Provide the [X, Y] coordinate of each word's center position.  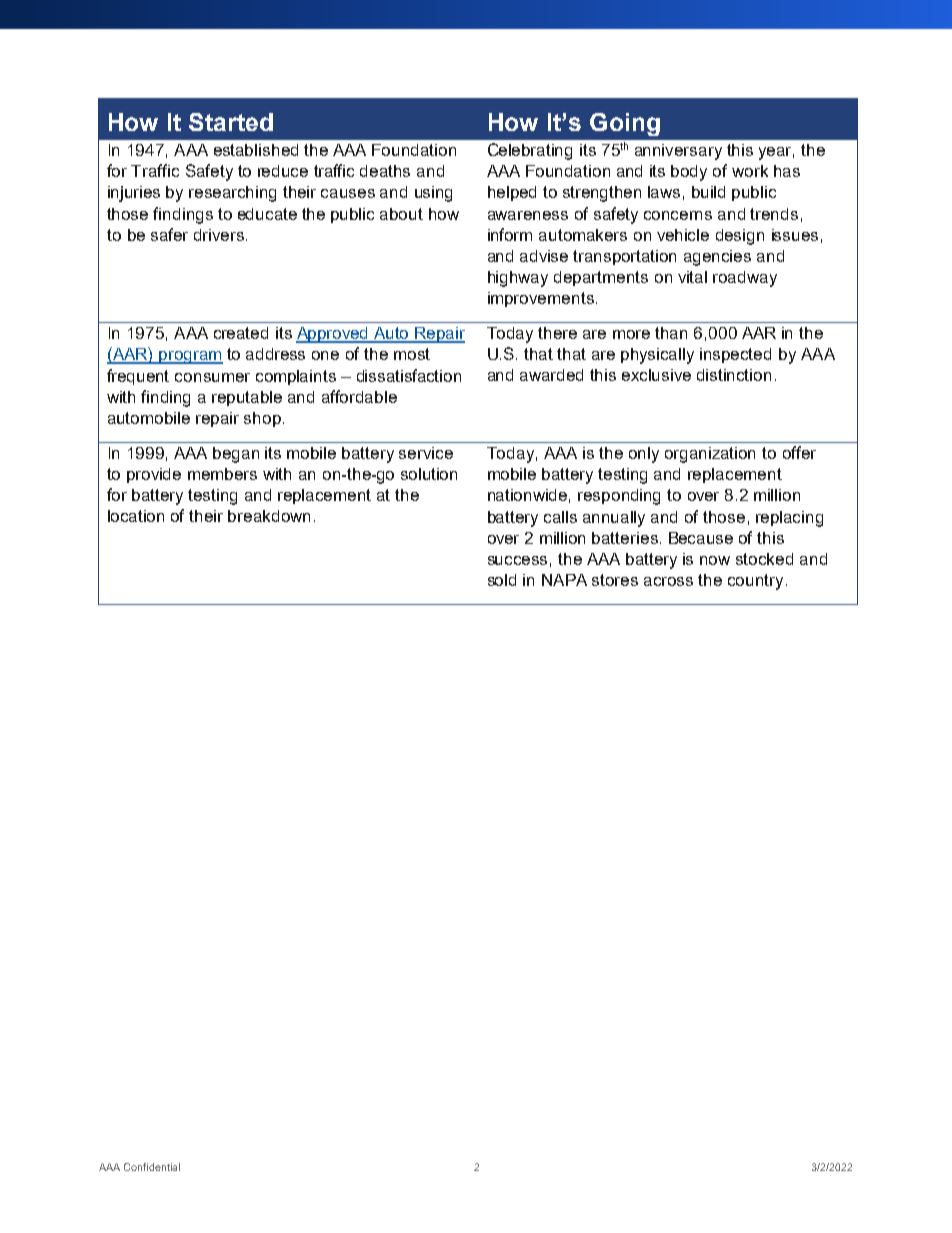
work [750, 171]
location [136, 516]
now [715, 560]
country [755, 582]
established [256, 150]
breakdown [269, 516]
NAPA [564, 580]
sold [502, 580]
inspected [735, 355]
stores [615, 580]
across [668, 581]
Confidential [152, 1167]
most [412, 354]
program [190, 357]
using [433, 194]
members [222, 474]
